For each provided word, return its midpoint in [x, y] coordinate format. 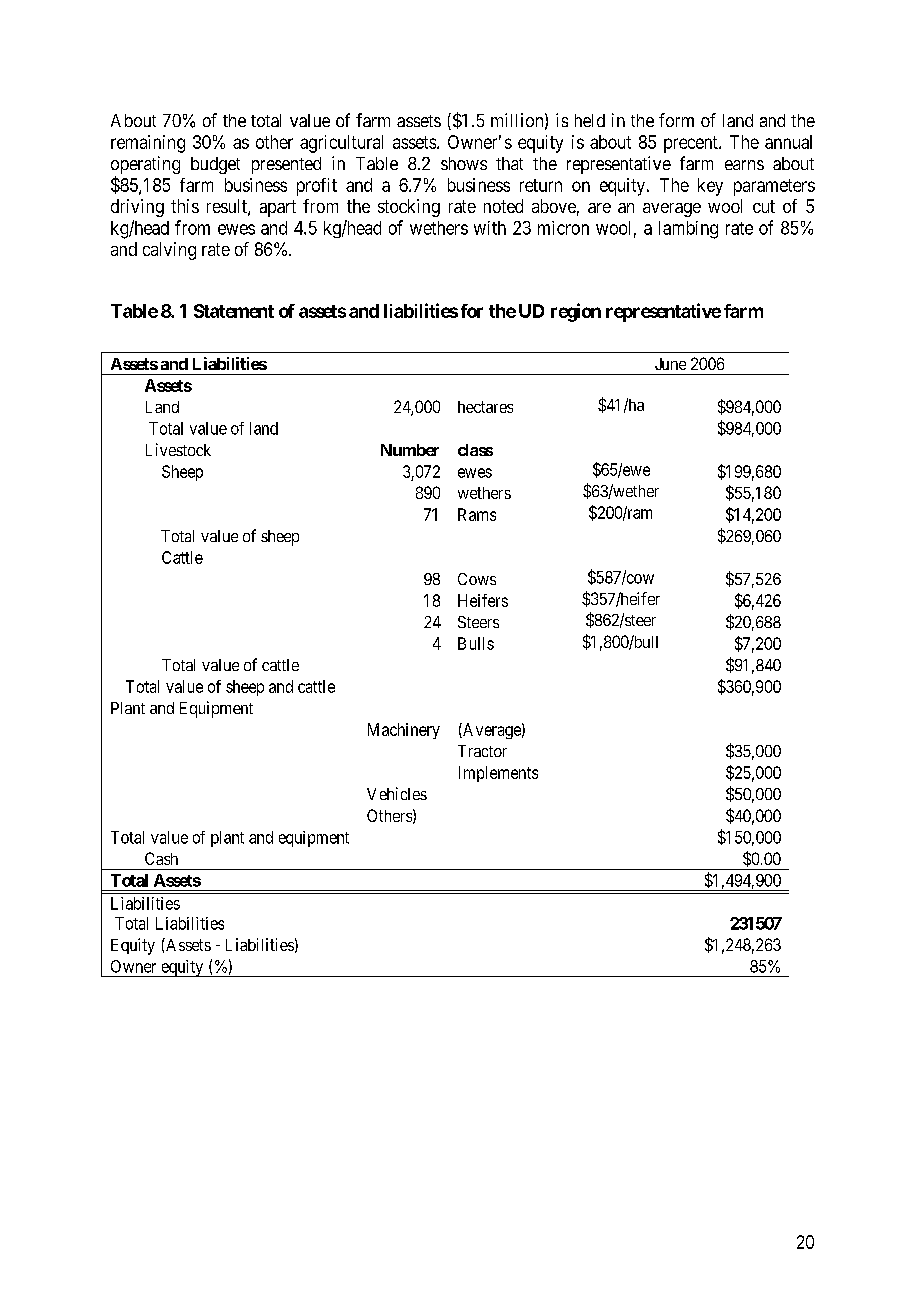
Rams [477, 514]
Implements [498, 774]
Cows [477, 579]
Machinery [404, 731]
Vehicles [397, 793]
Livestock [178, 449]
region [576, 312]
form [676, 120]
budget [215, 165]
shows [464, 163]
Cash [161, 858]
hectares [485, 407]
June [670, 364]
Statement [234, 311]
